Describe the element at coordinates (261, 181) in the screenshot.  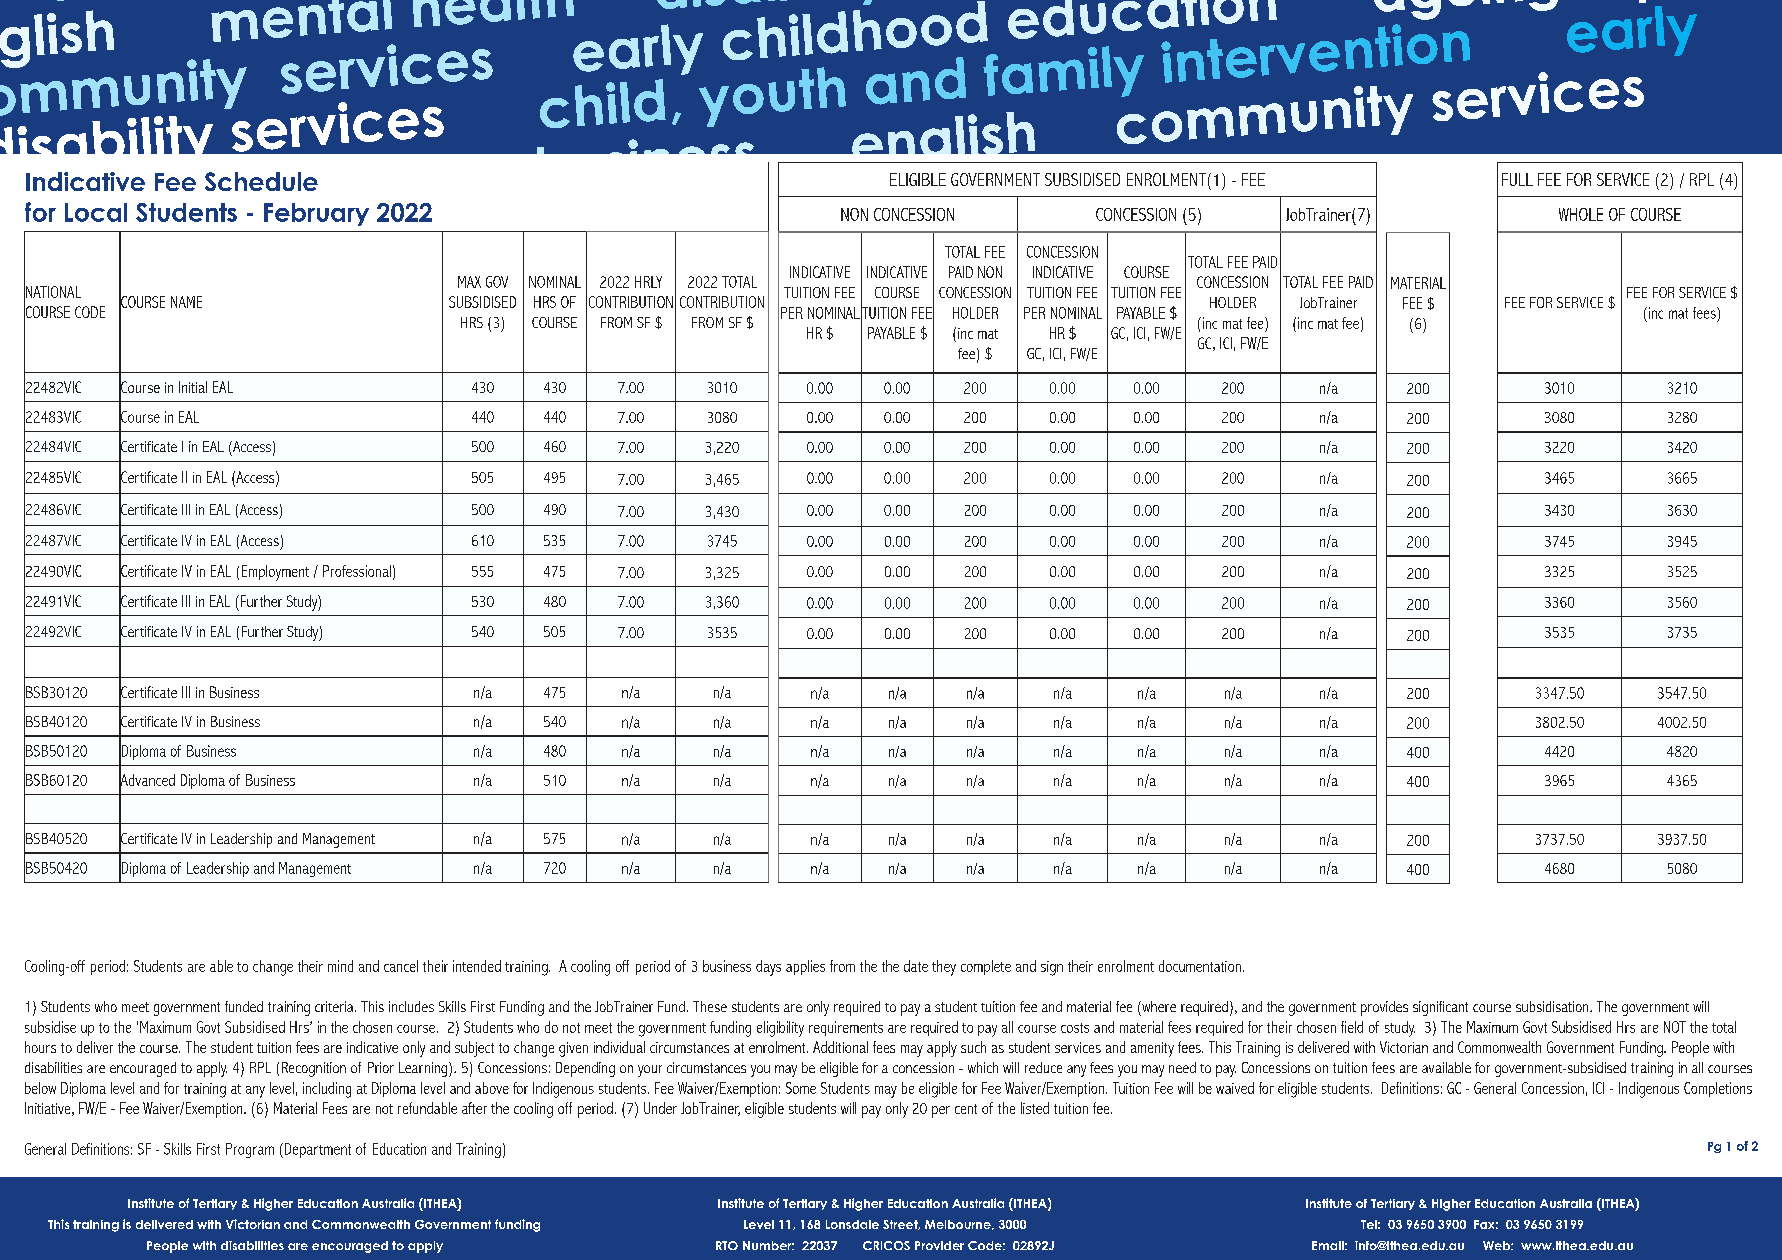
I see `Schedule` at that location.
